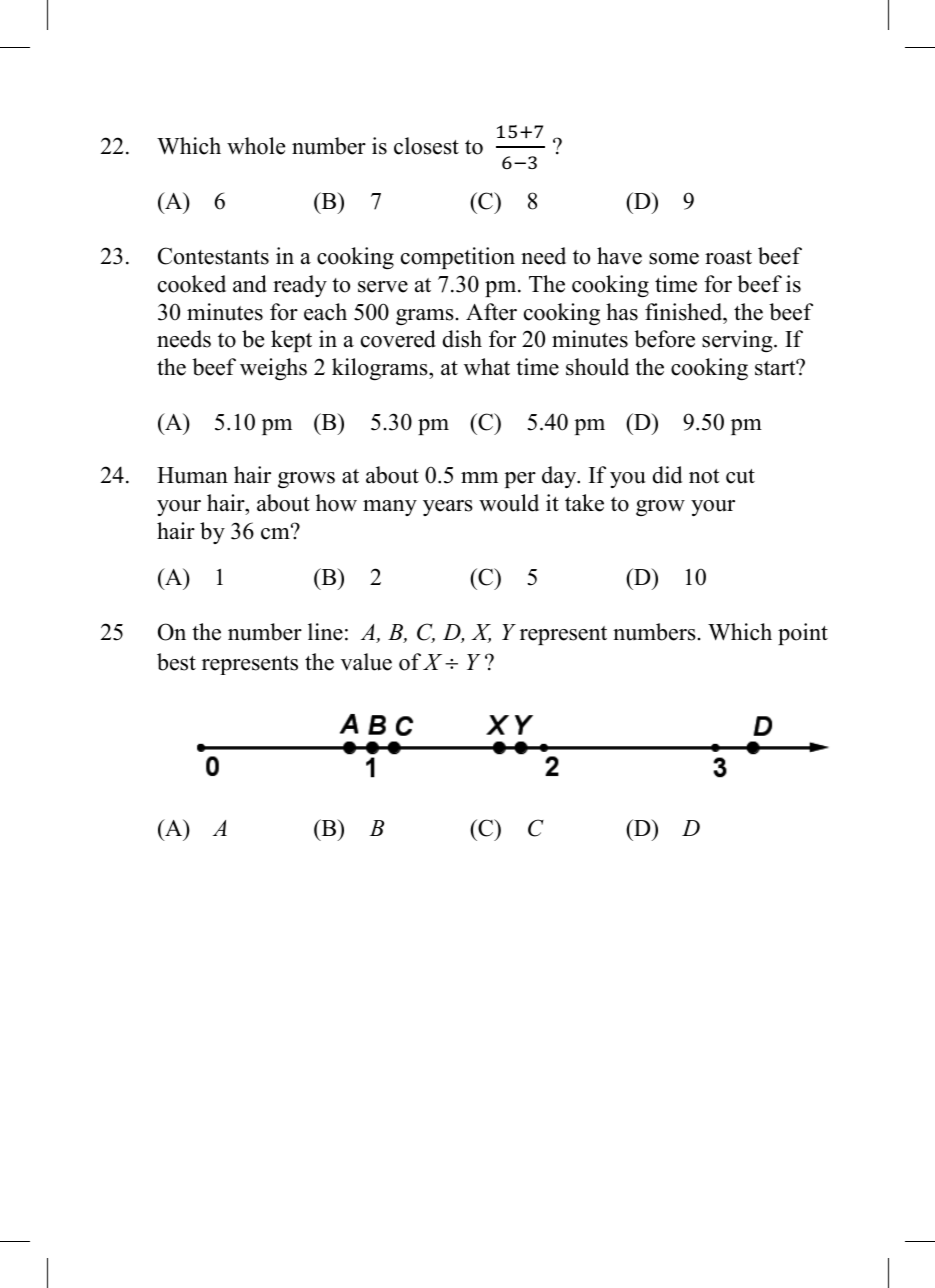 This screenshot has width=935, height=1288. I want to click on what, so click(487, 367).
